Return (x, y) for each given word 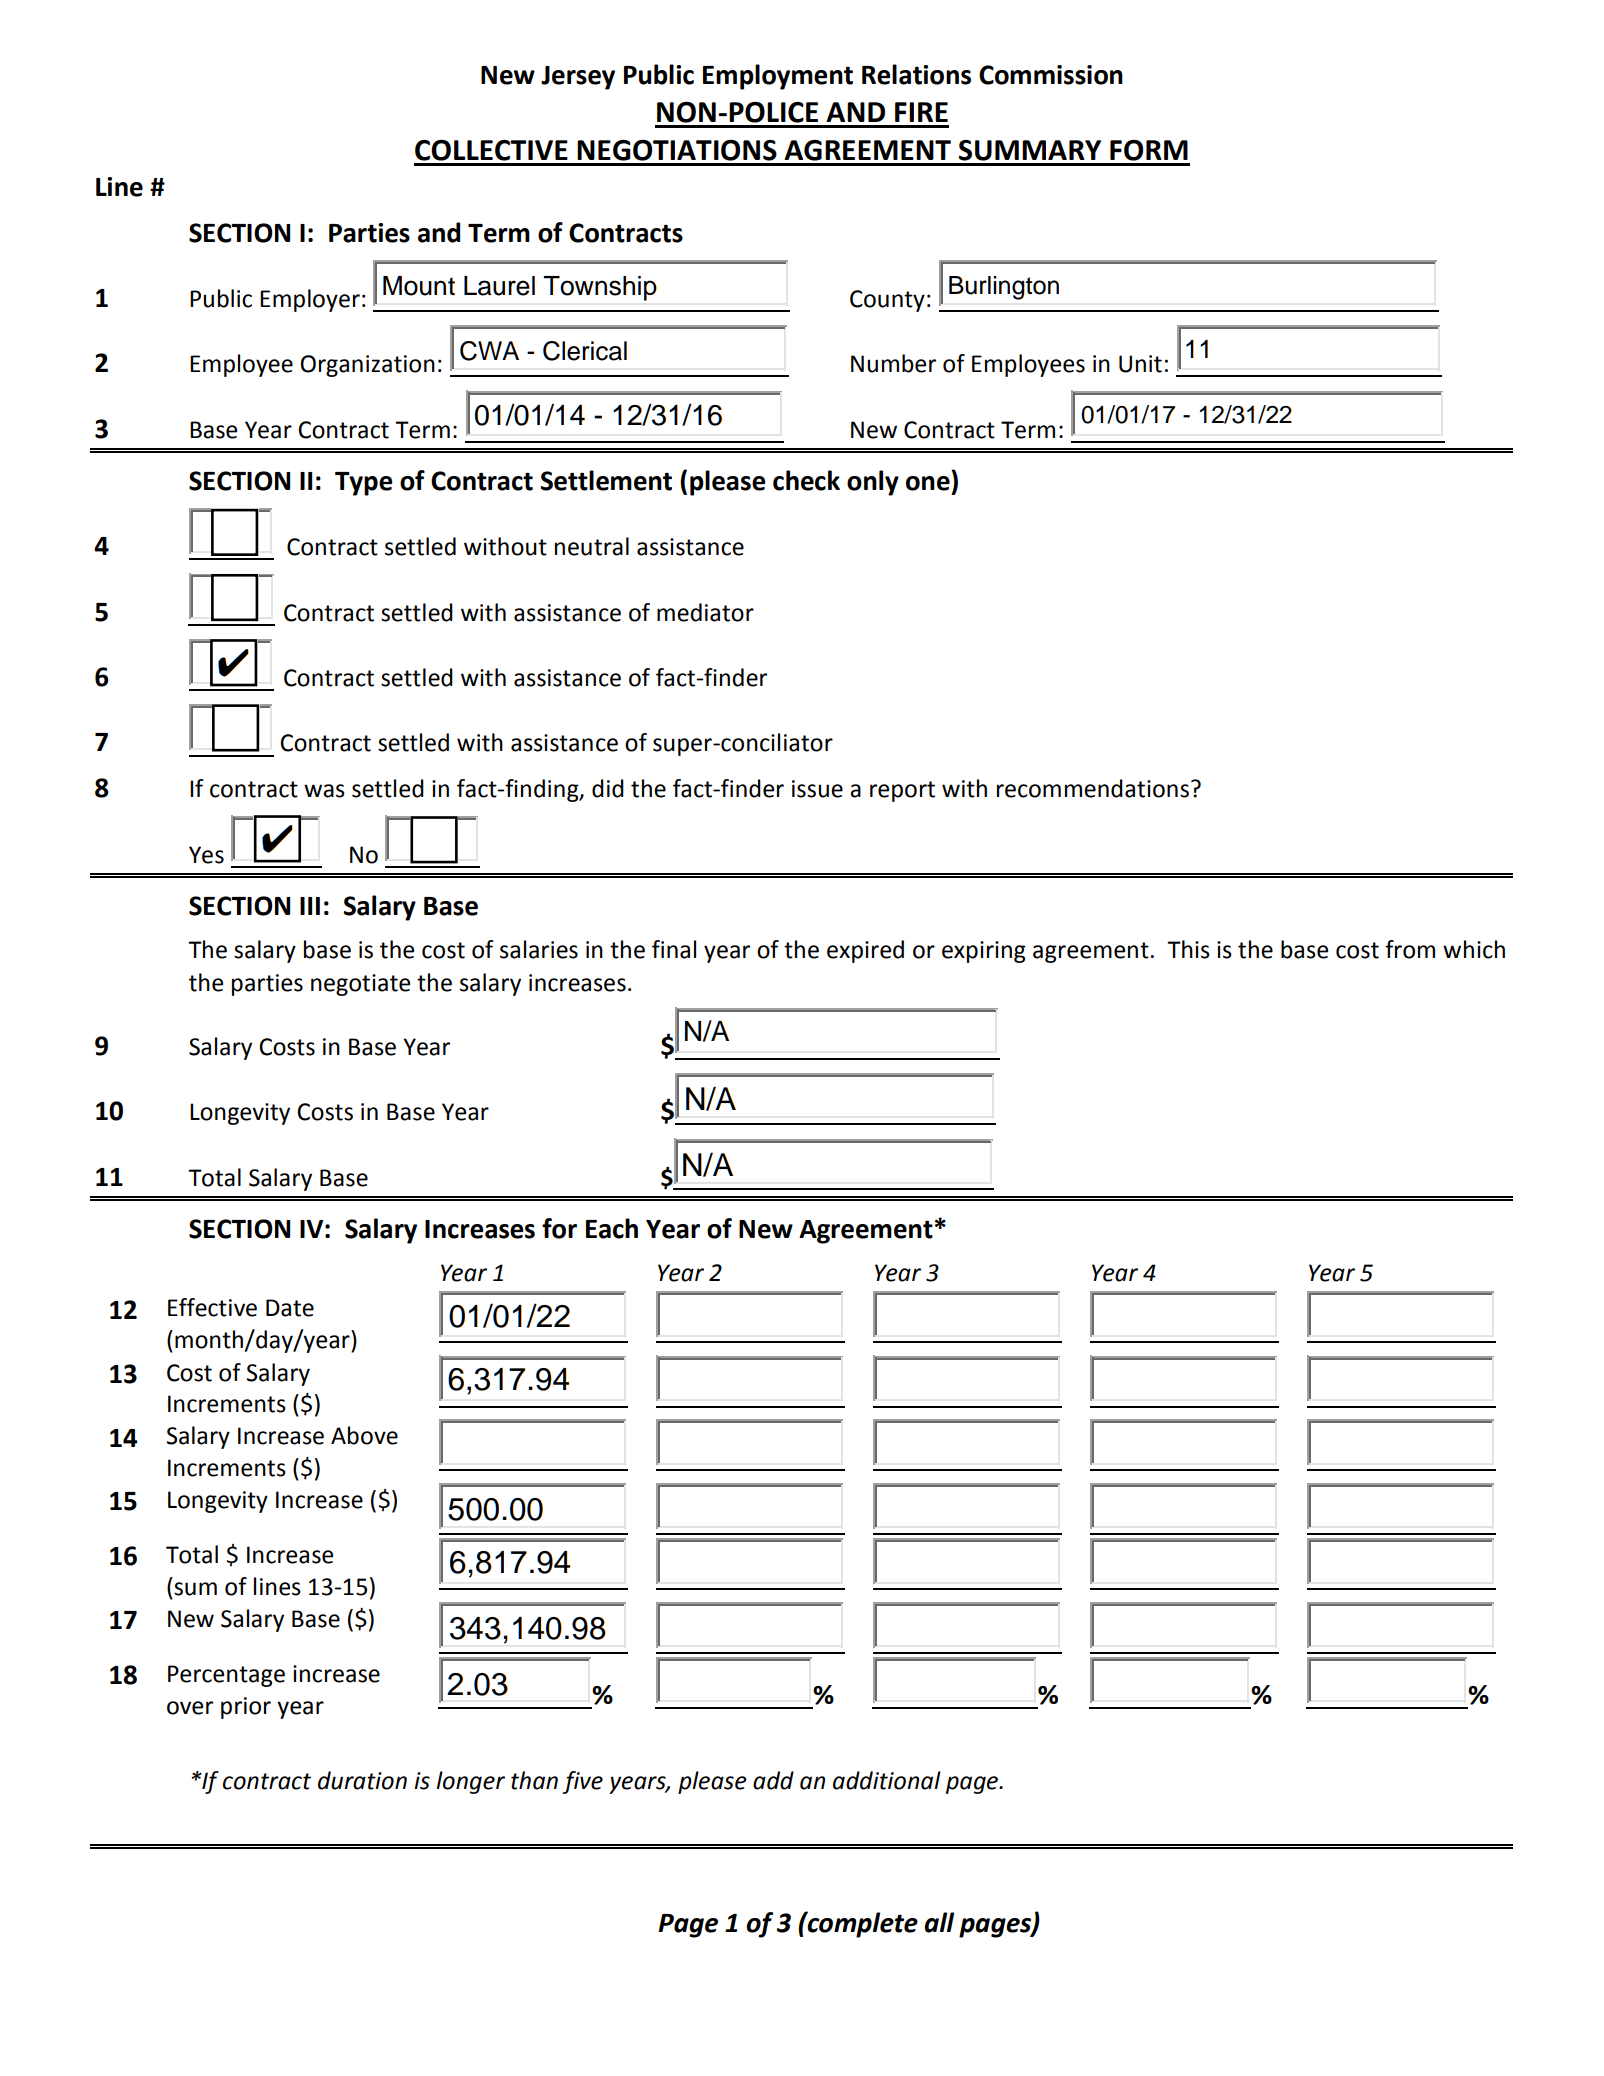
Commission (1051, 75)
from (1410, 949)
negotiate (360, 985)
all (939, 1922)
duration (362, 1780)
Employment (778, 77)
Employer (310, 300)
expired (865, 951)
